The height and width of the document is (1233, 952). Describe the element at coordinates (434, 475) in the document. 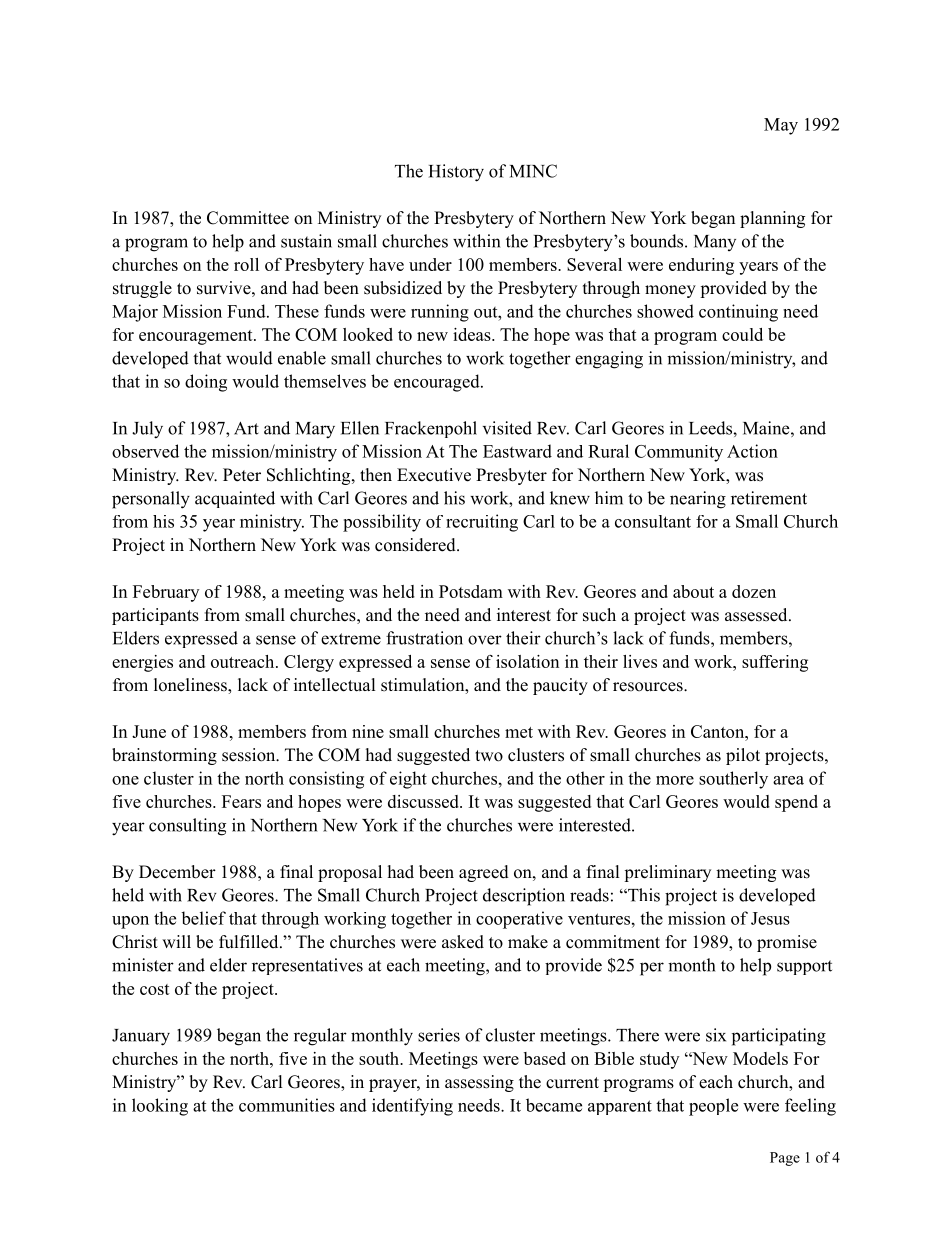

I see `Executive` at that location.
